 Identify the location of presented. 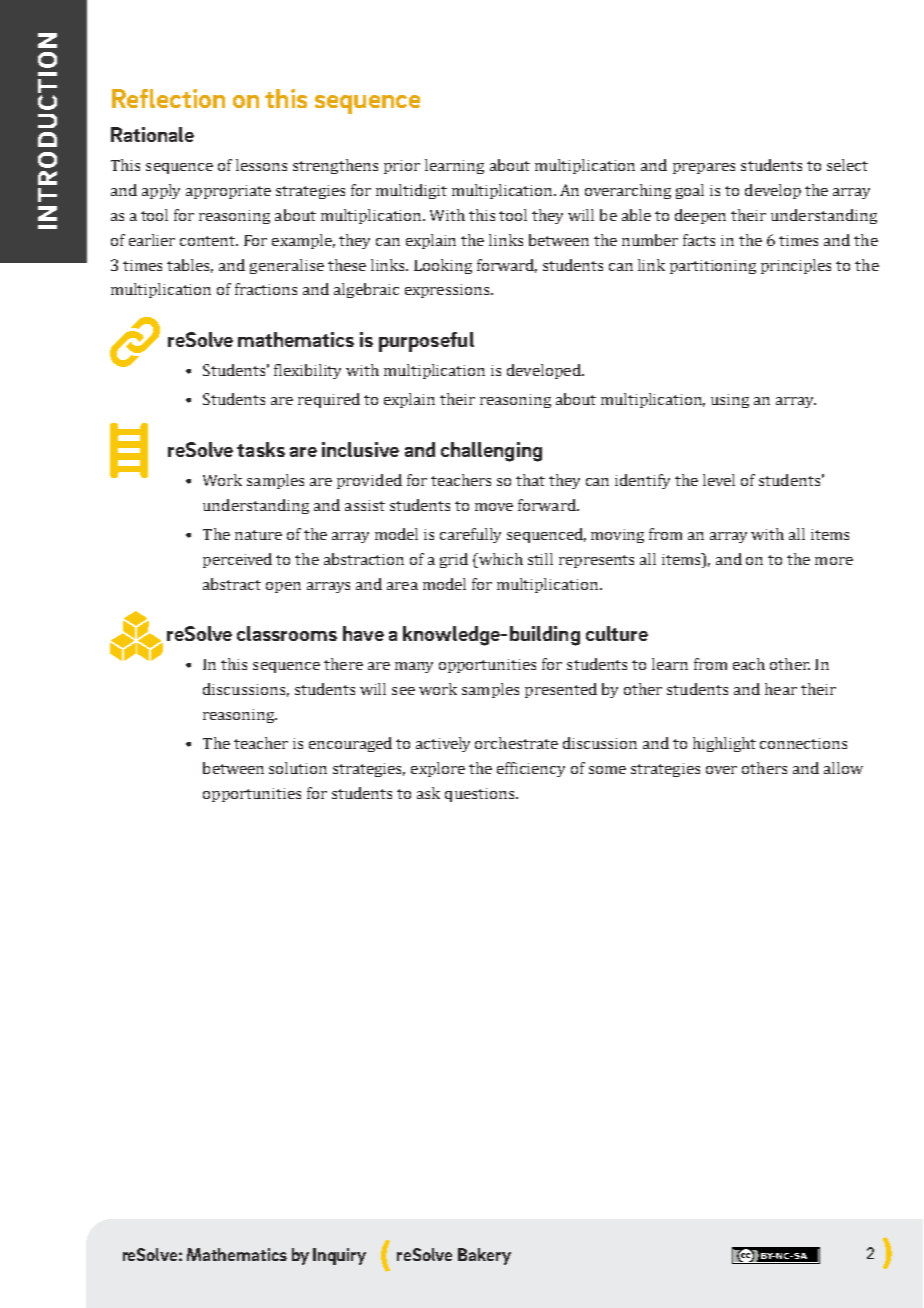
(561, 690).
